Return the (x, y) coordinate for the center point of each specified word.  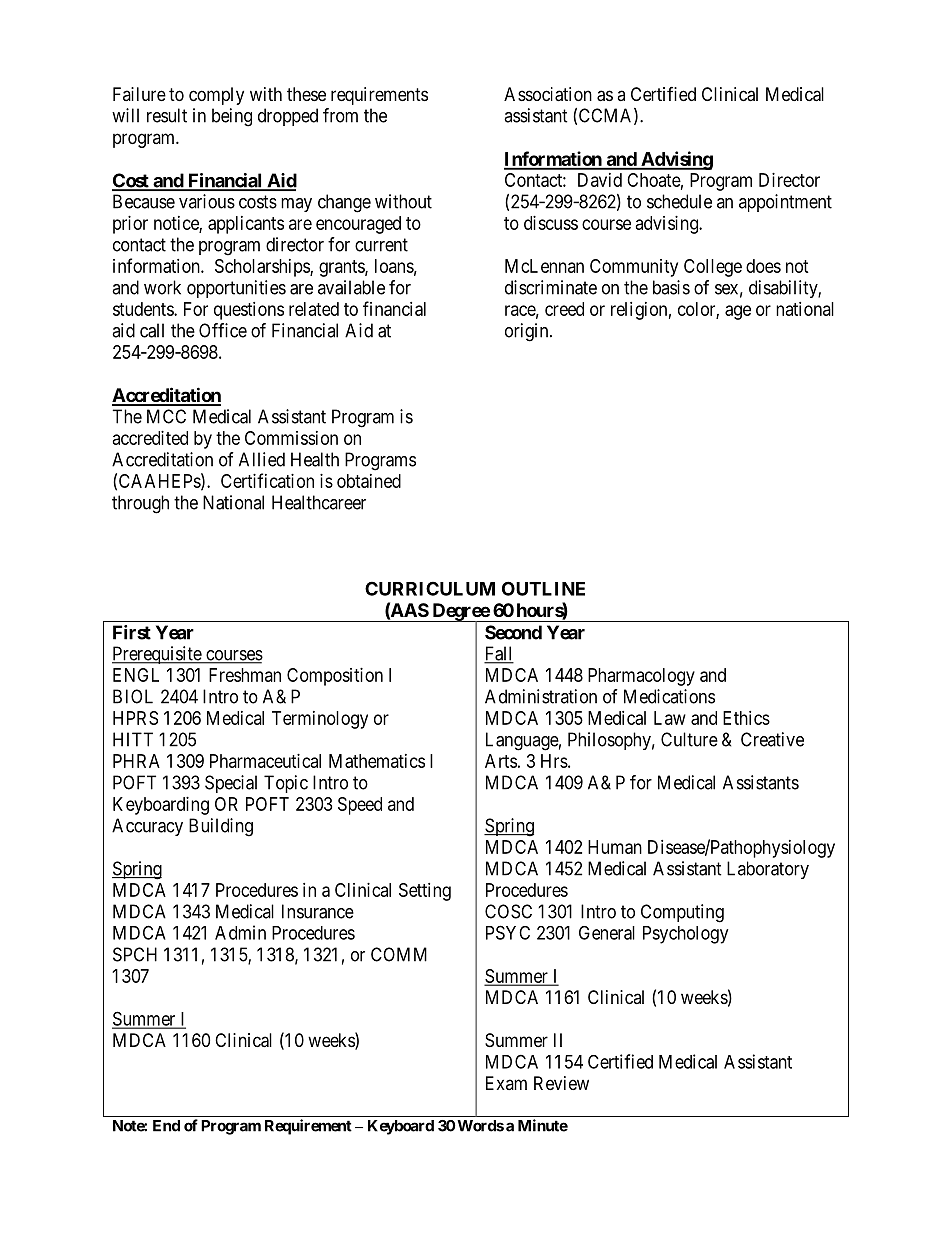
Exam (506, 1083)
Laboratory (768, 870)
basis (671, 287)
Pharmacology (641, 677)
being (232, 117)
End (166, 1126)
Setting (425, 892)
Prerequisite (157, 655)
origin (528, 332)
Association (548, 94)
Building (221, 827)
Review (561, 1083)
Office (223, 330)
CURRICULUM (430, 588)
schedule (679, 201)
